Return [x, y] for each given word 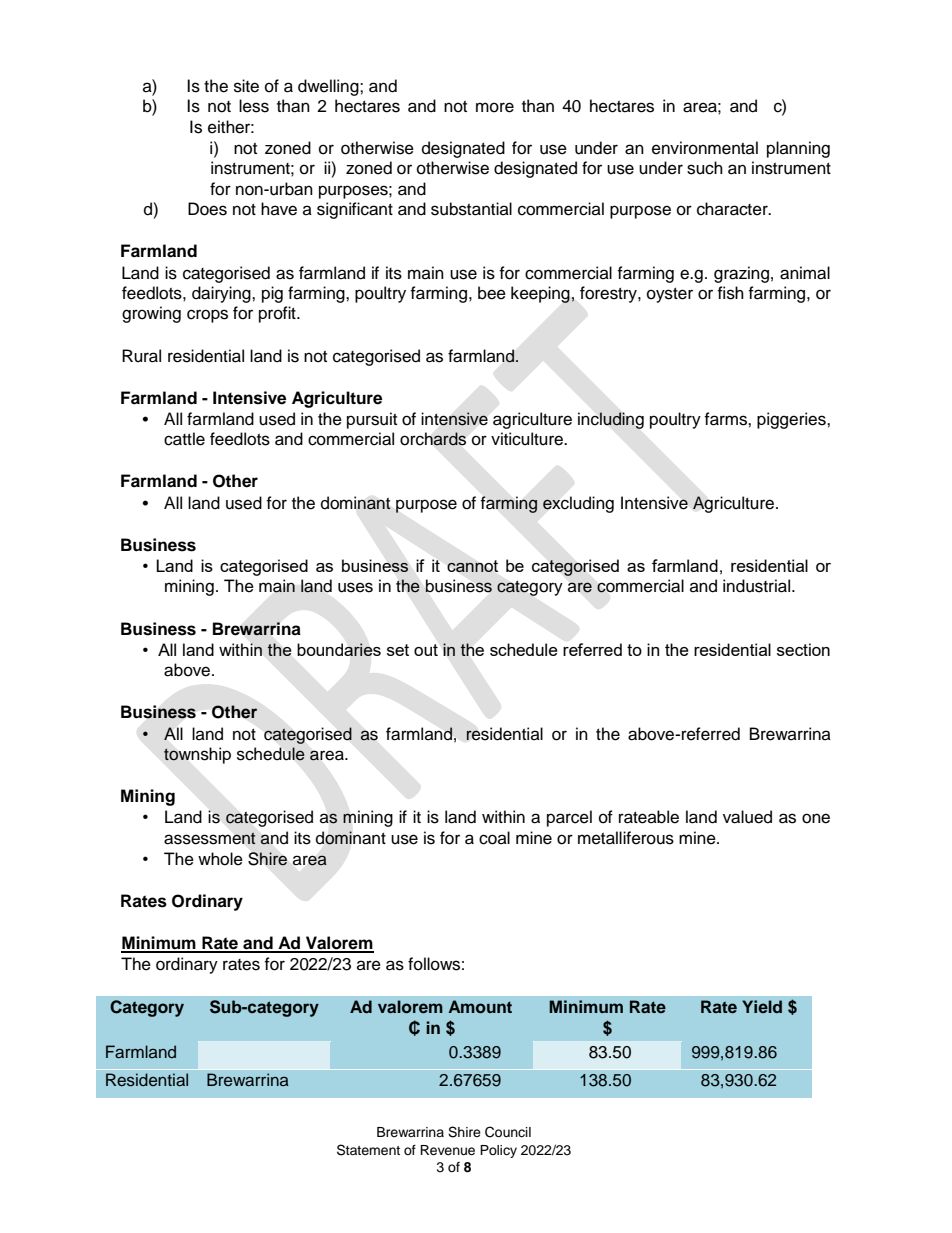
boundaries [339, 649]
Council [508, 1132]
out [426, 650]
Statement [368, 1150]
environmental [705, 148]
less [254, 106]
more [495, 107]
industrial [756, 586]
